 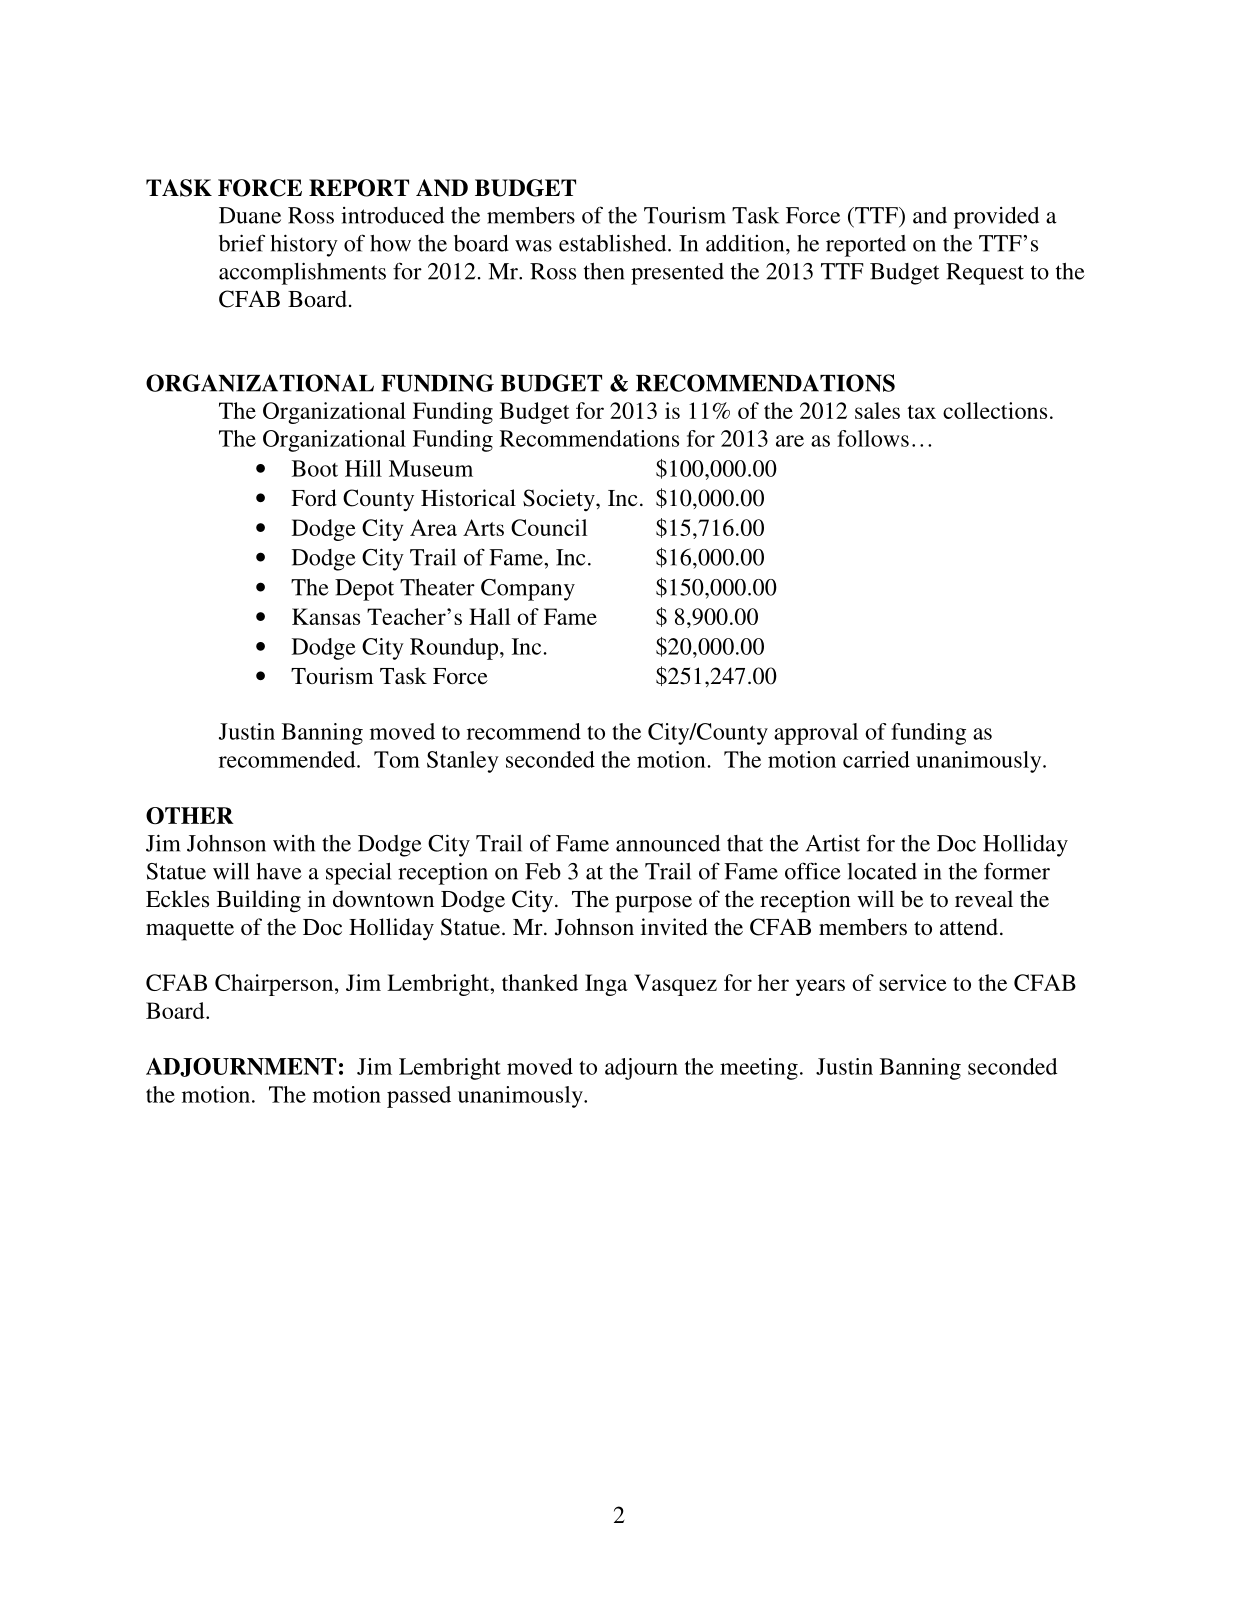 What do you see at coordinates (294, 843) in the image?
I see `with` at bounding box center [294, 843].
